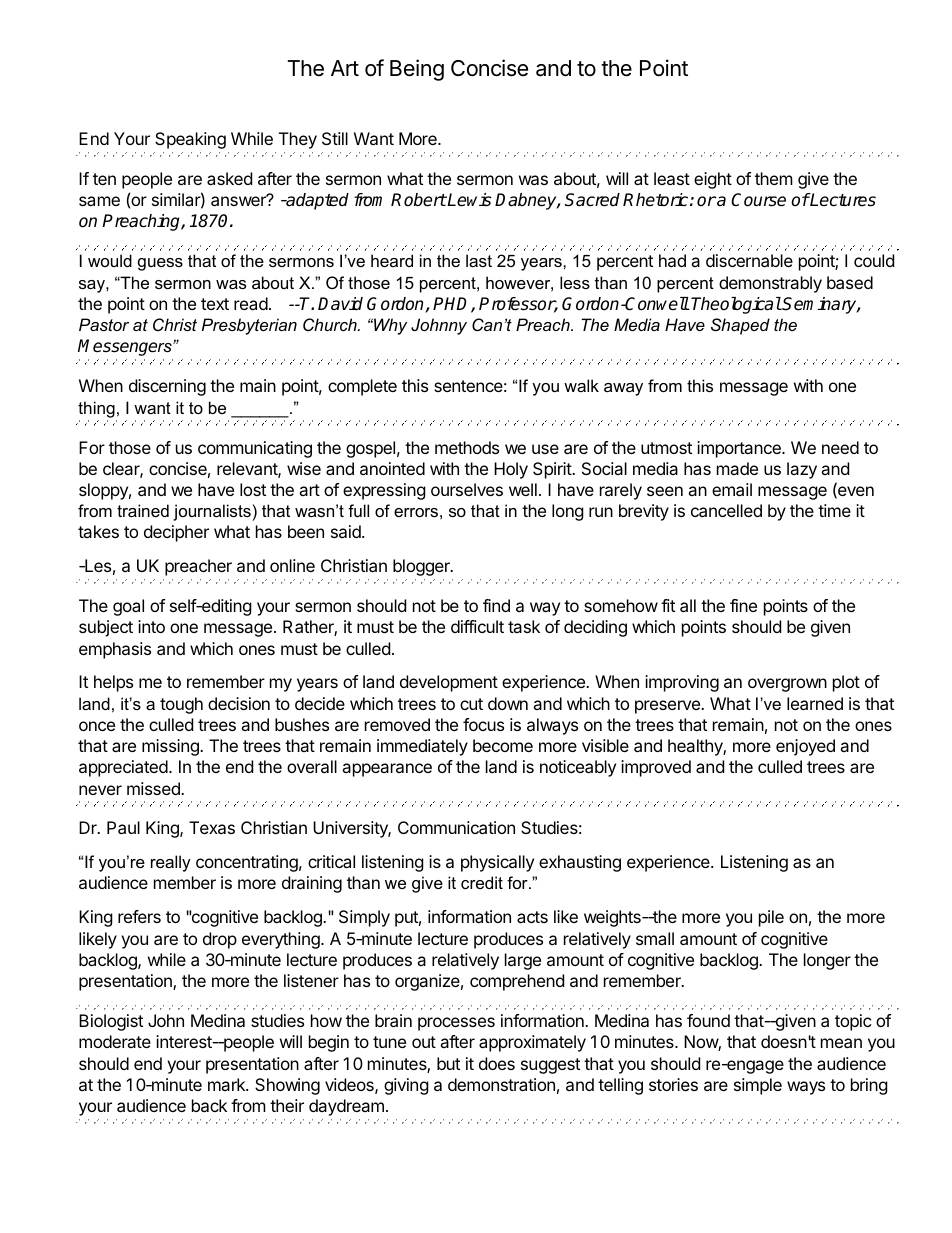 This screenshot has width=952, height=1233. I want to click on Being, so click(417, 70).
